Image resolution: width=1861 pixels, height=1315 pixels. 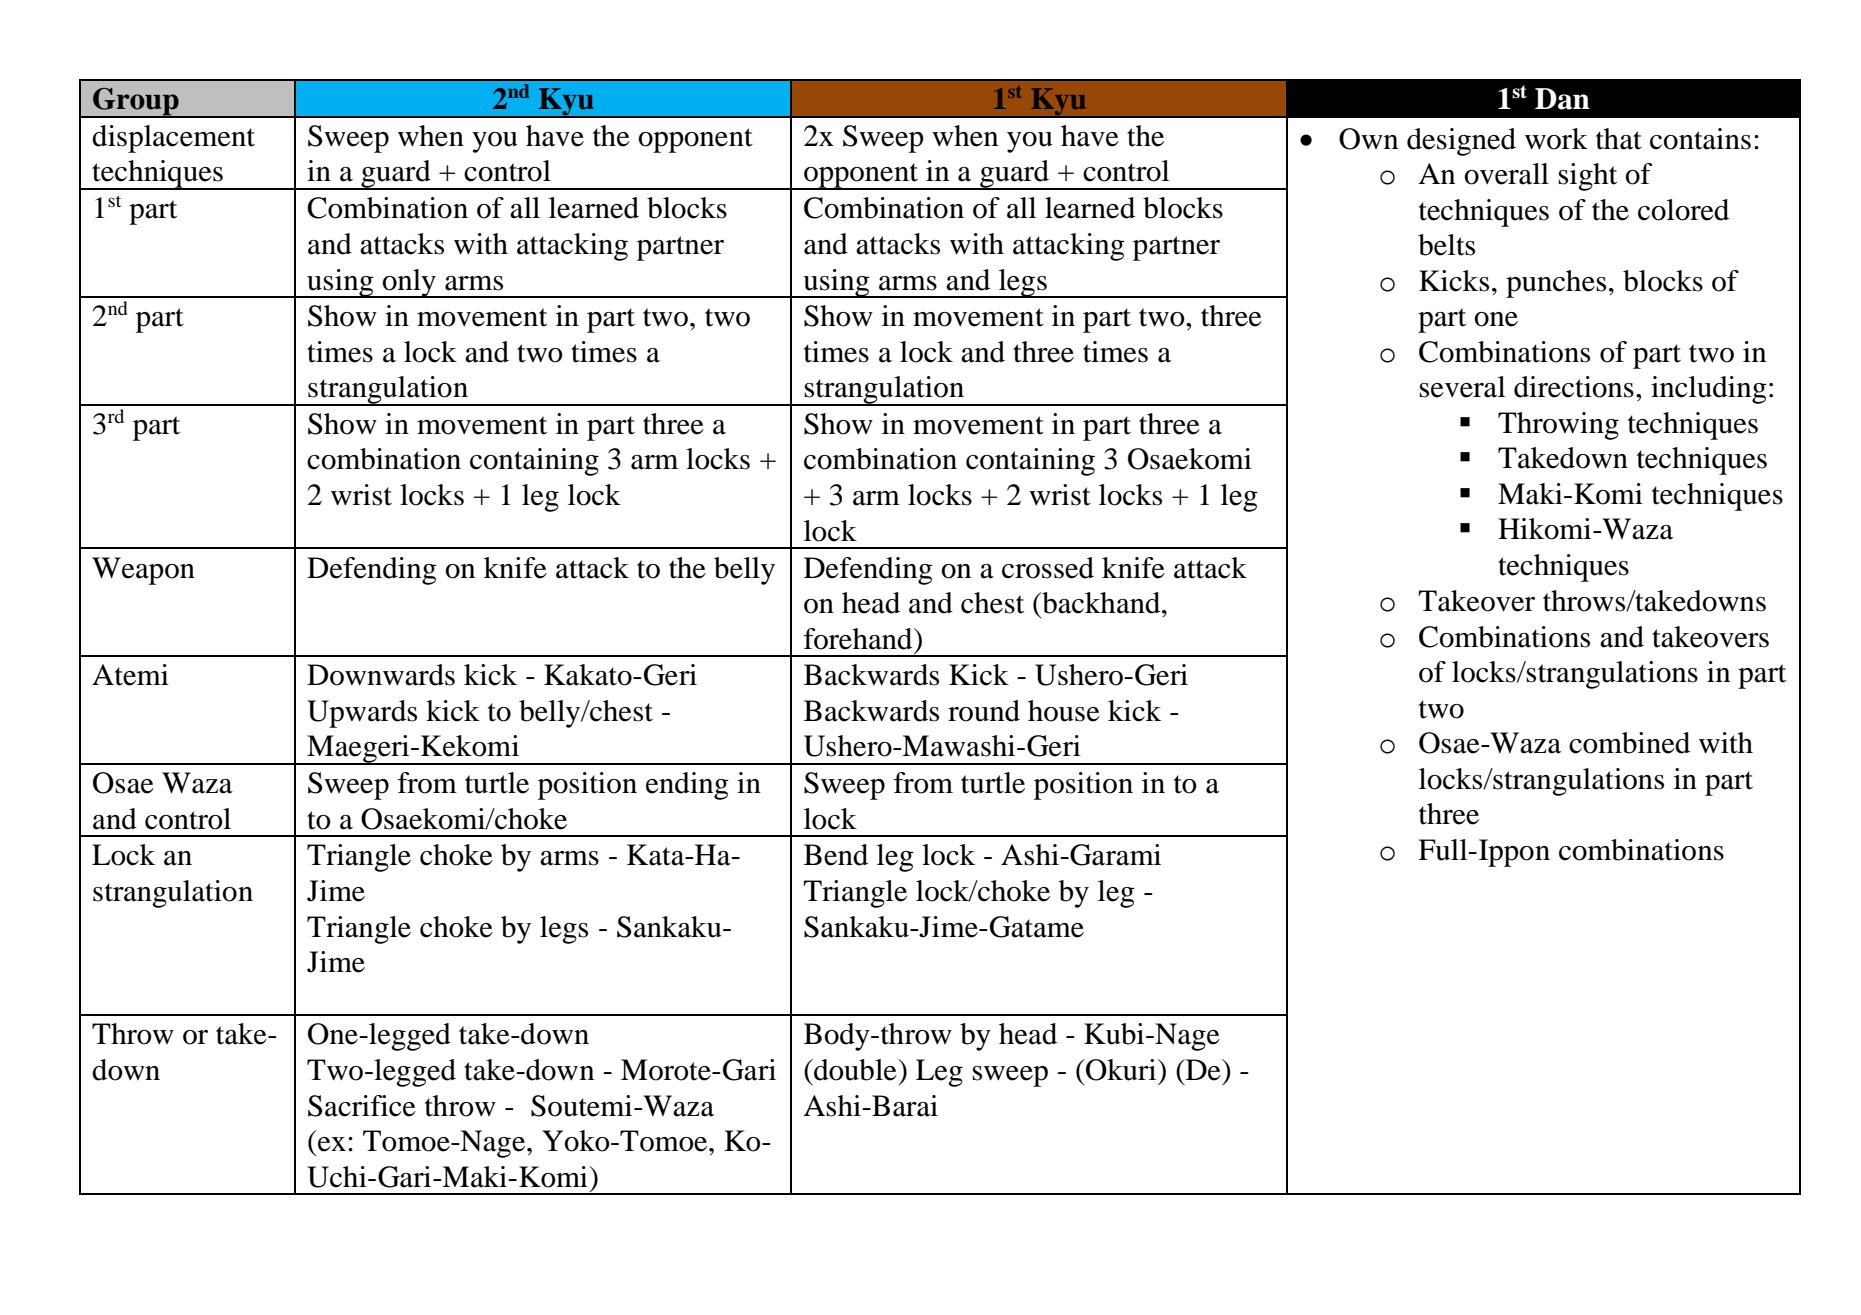 What do you see at coordinates (1461, 142) in the page?
I see `designed` at bounding box center [1461, 142].
